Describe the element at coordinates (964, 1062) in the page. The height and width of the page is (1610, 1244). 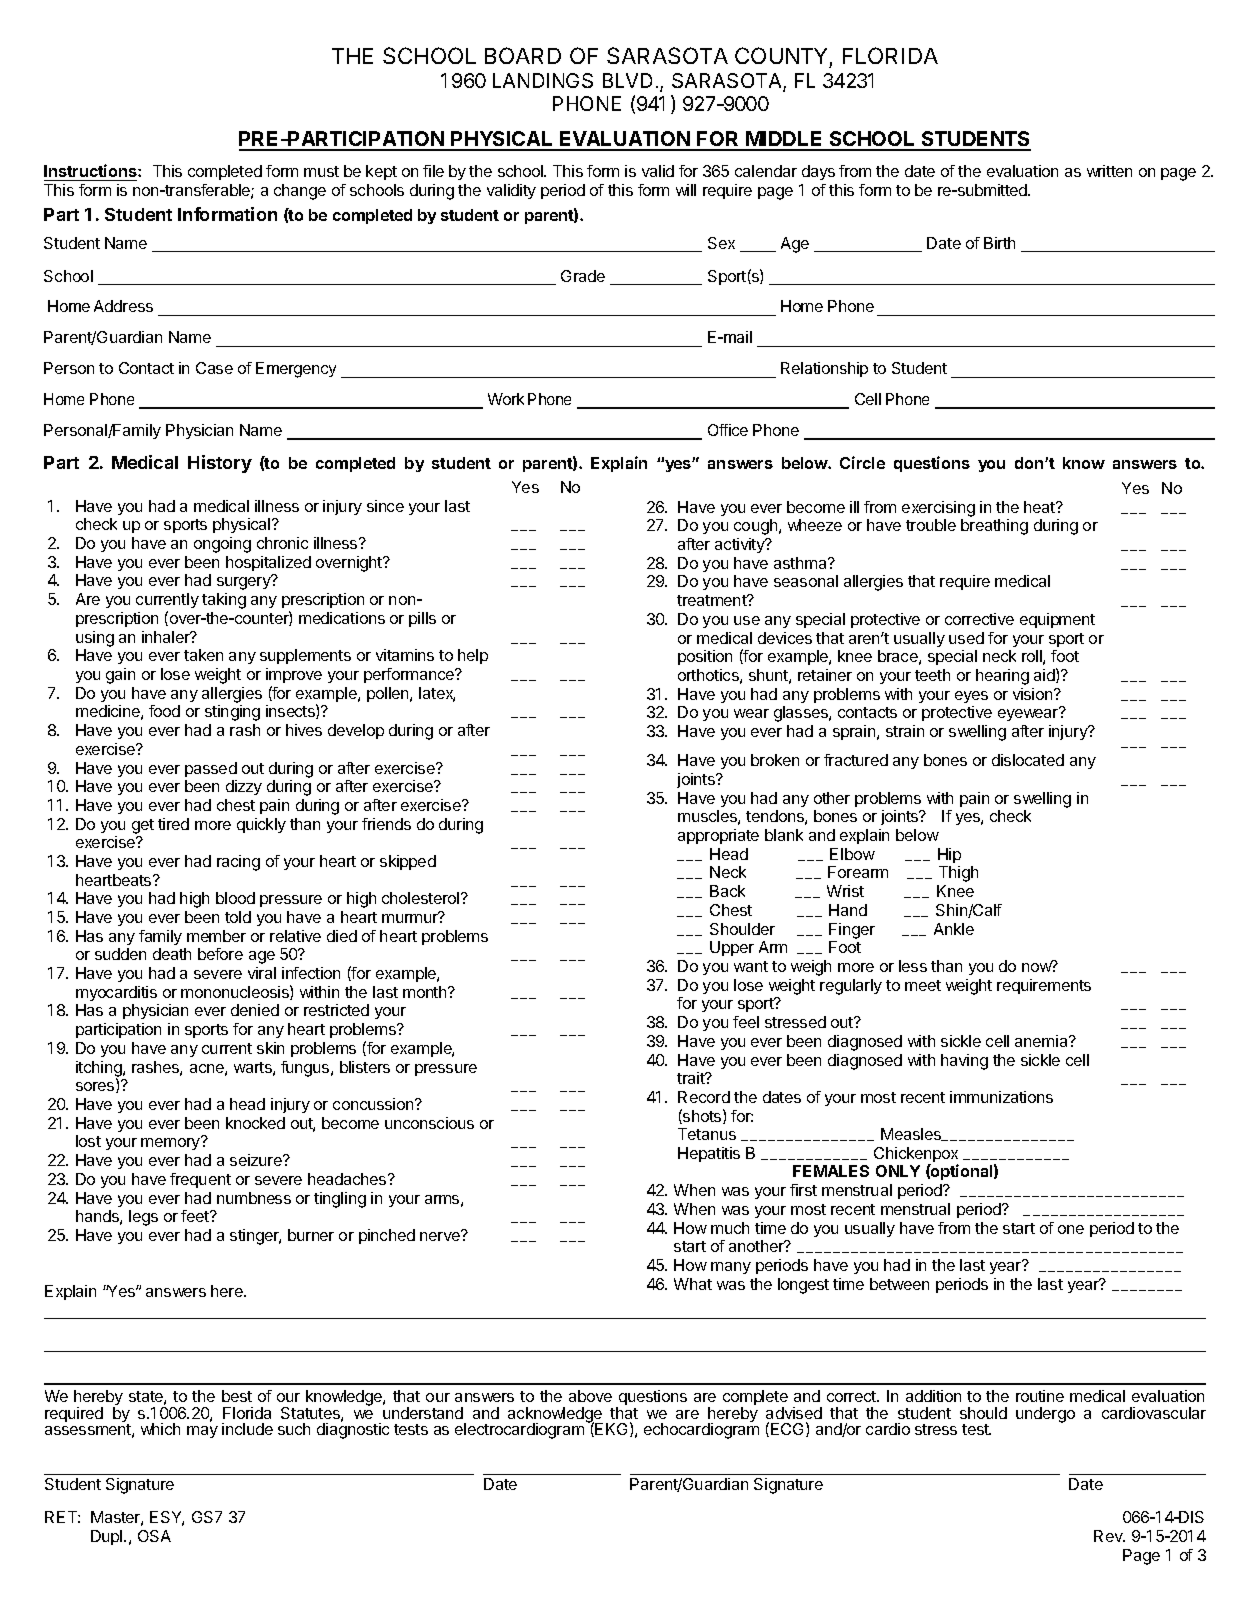
I see `having` at that location.
